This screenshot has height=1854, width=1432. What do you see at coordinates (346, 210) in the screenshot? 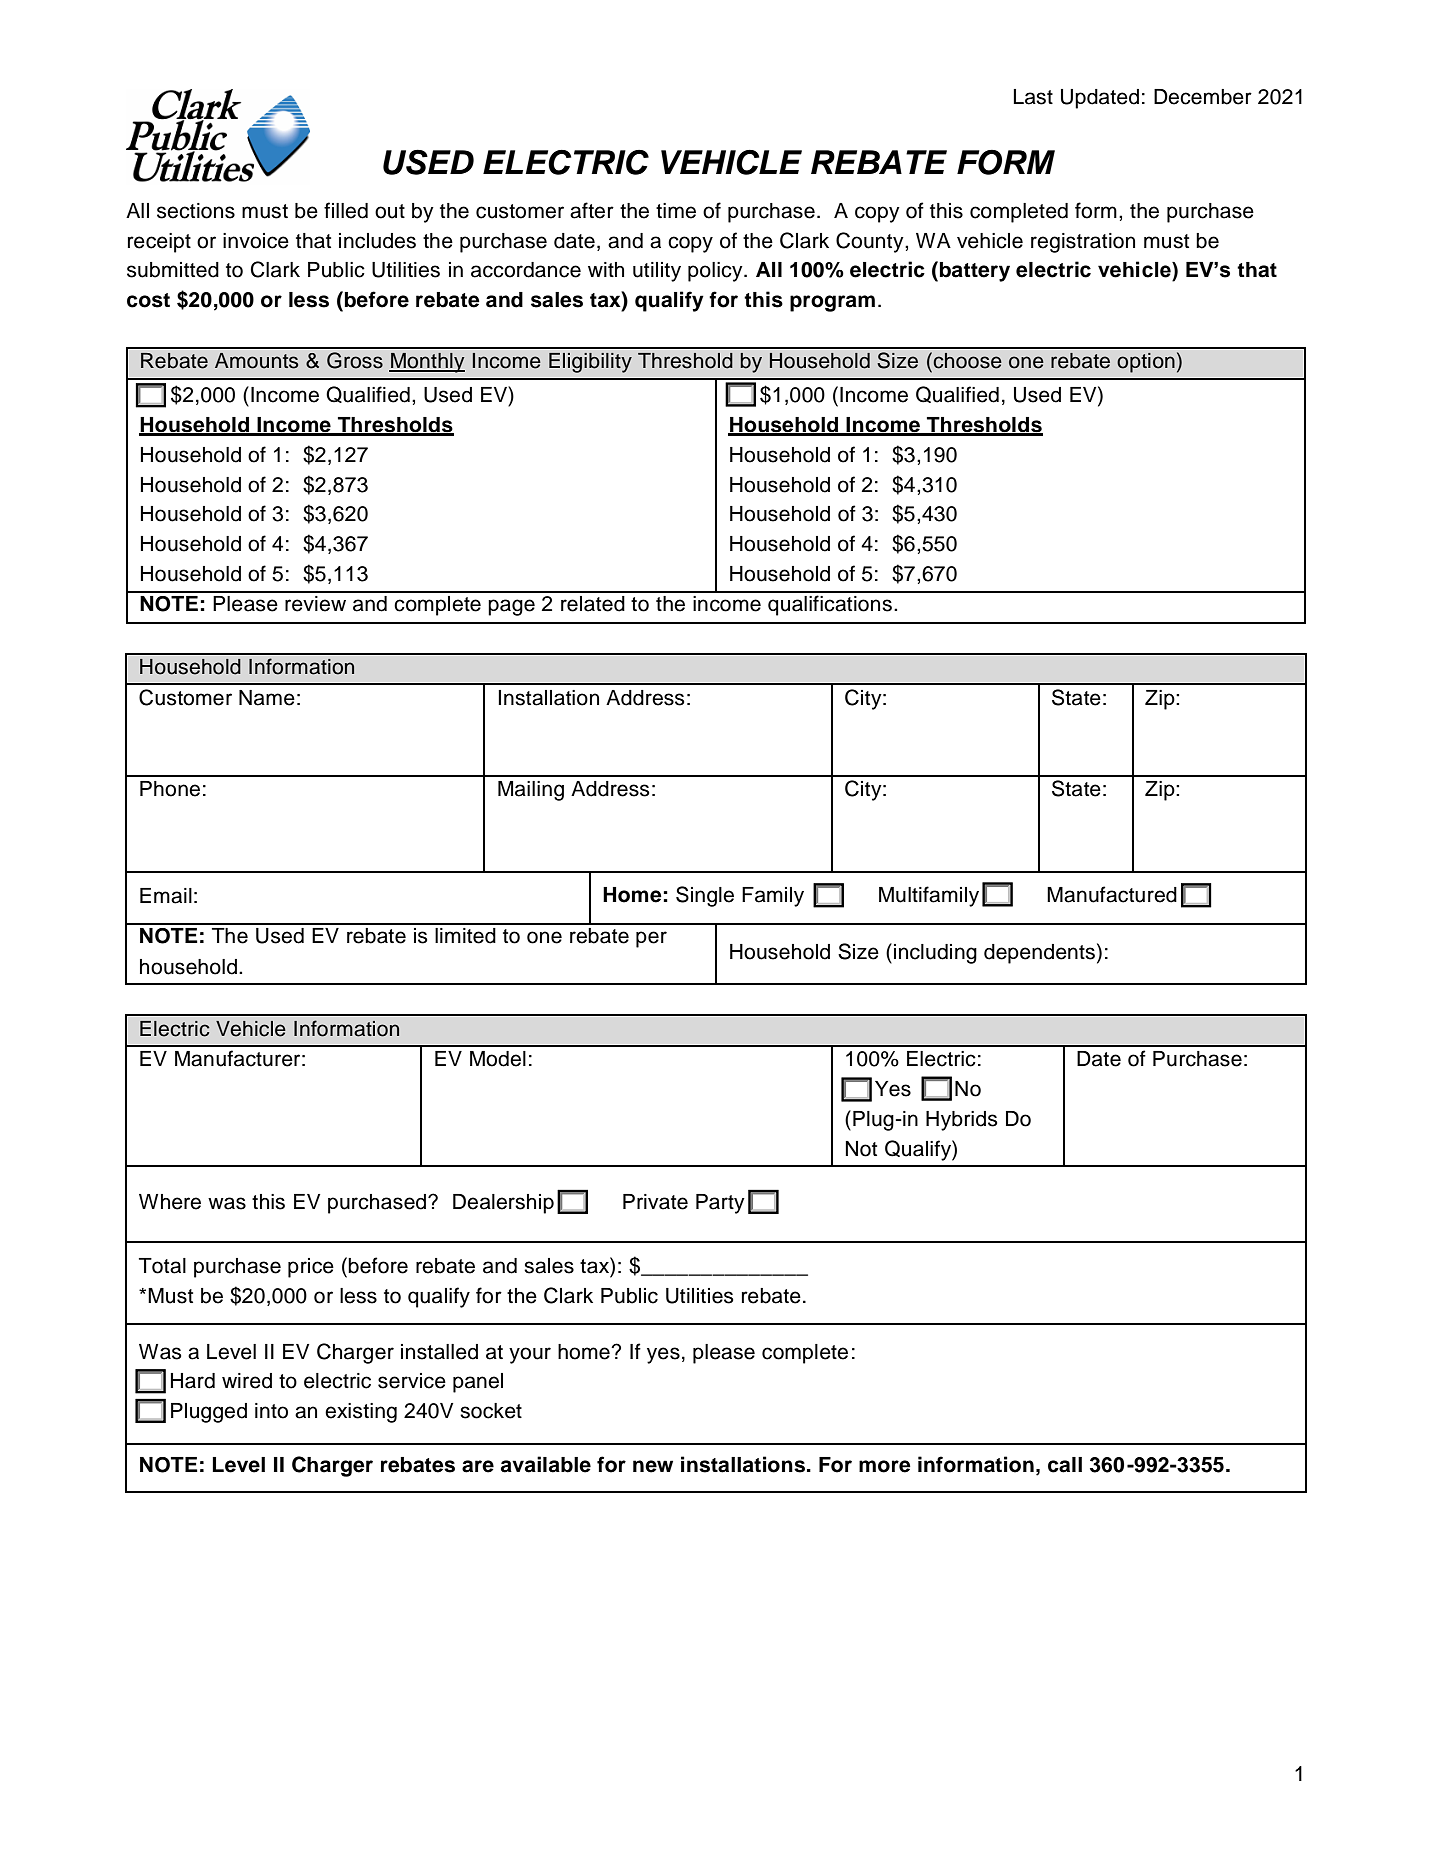
I see `filled` at bounding box center [346, 210].
